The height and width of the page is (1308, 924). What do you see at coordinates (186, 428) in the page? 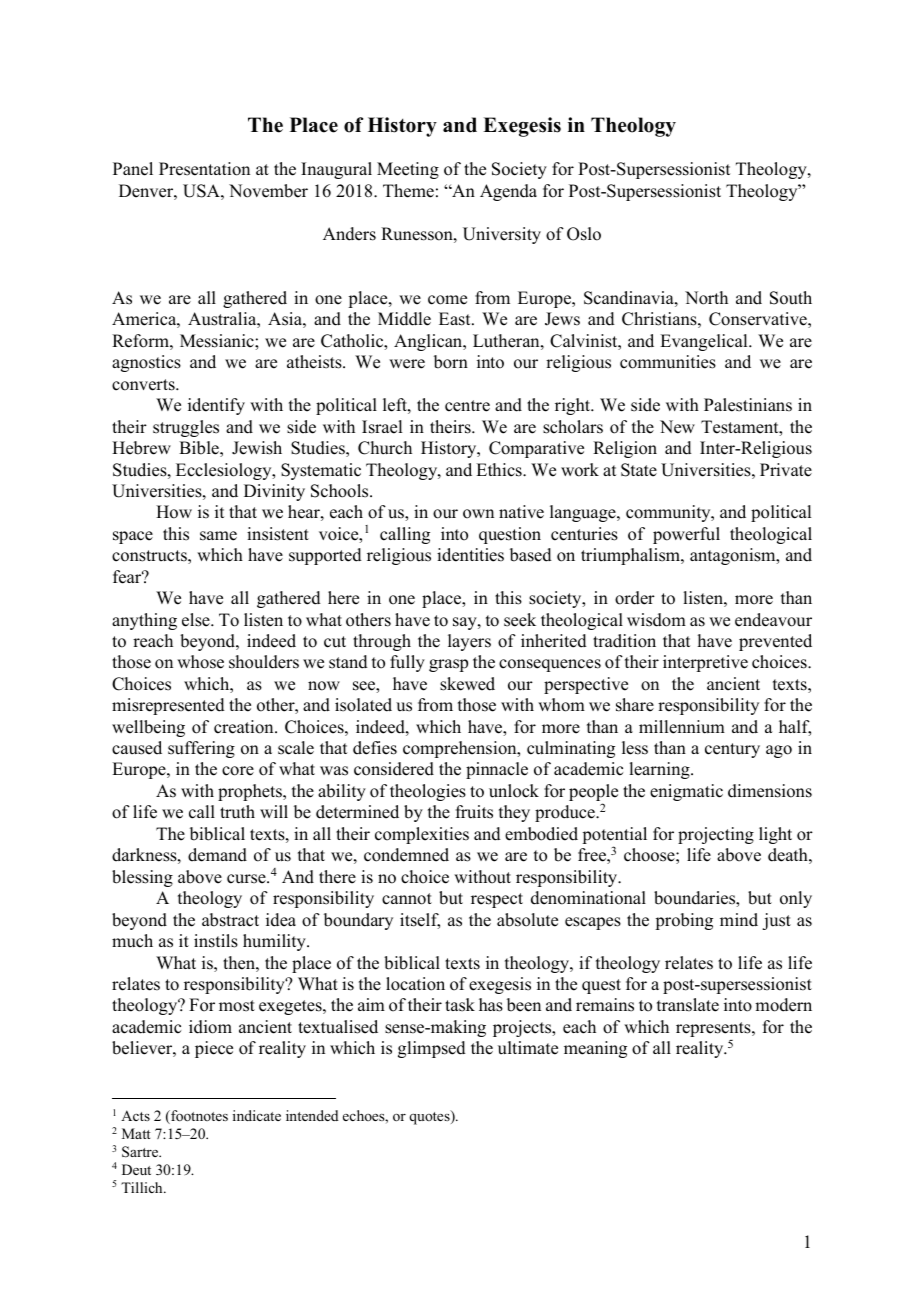
I see `struggles` at bounding box center [186, 428].
